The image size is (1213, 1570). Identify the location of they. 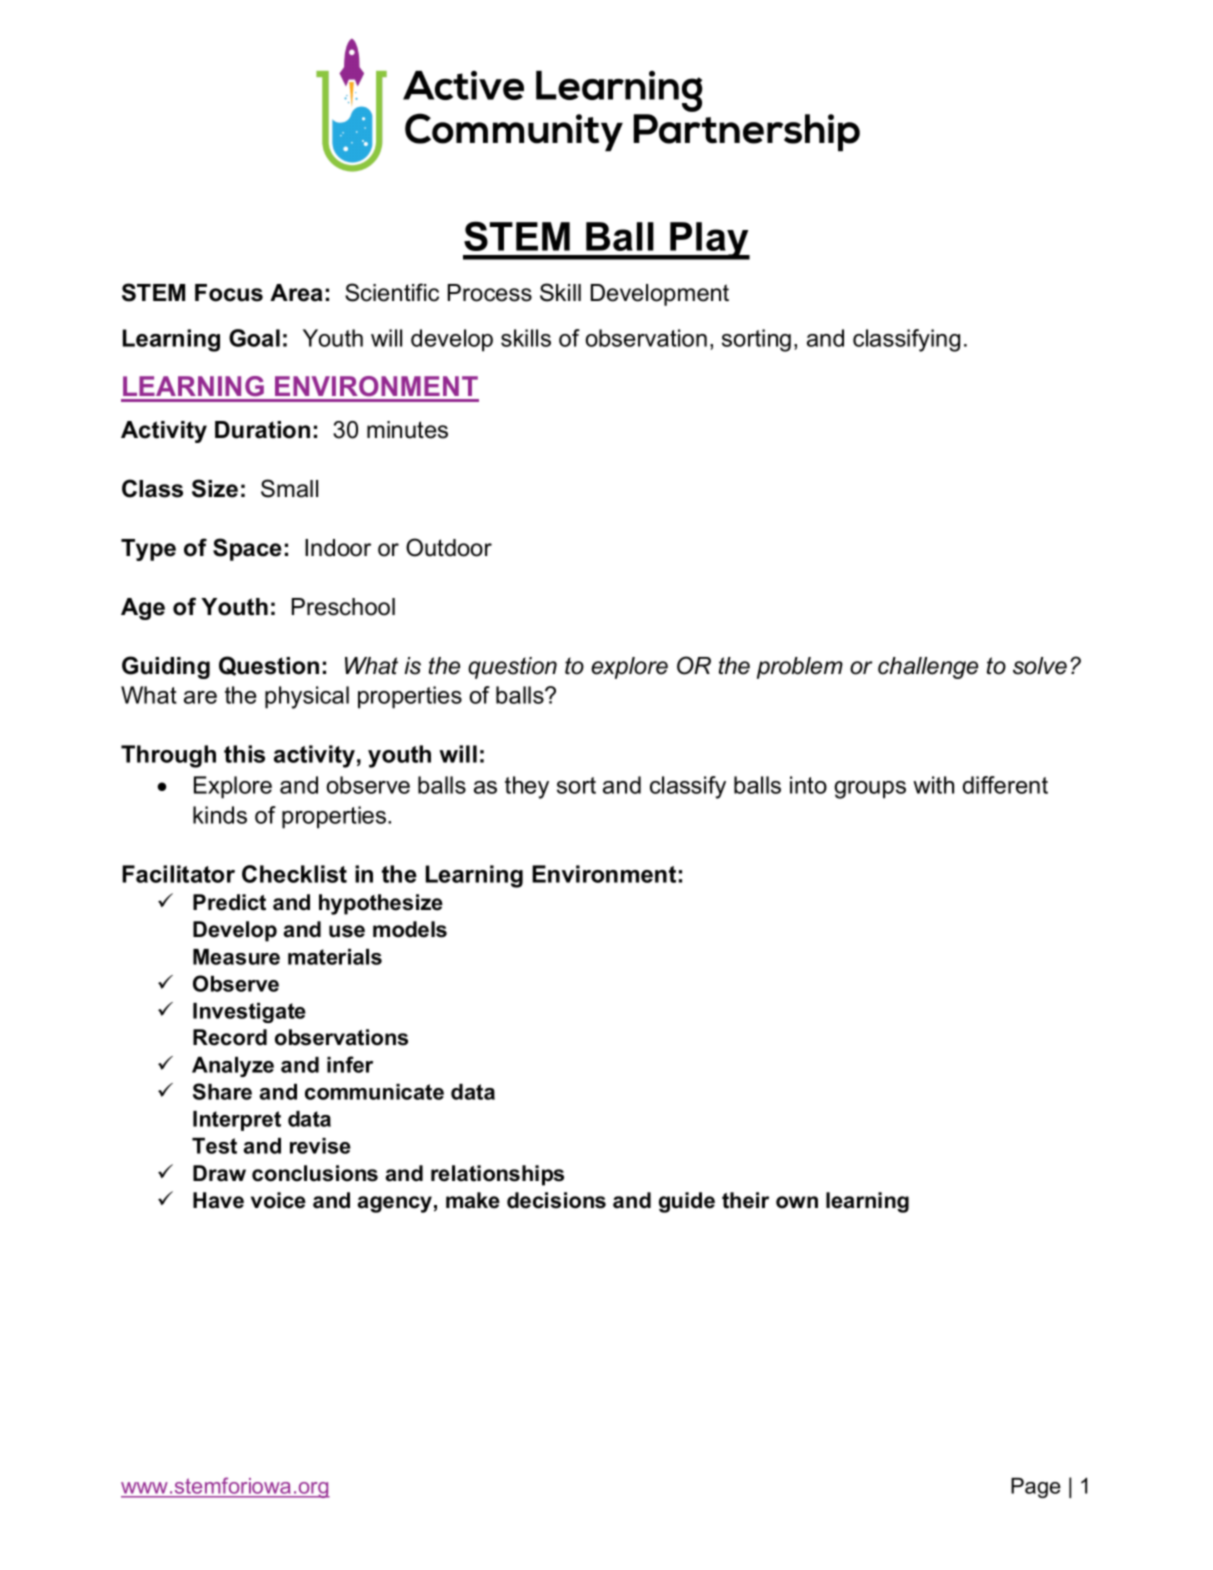
(527, 787).
